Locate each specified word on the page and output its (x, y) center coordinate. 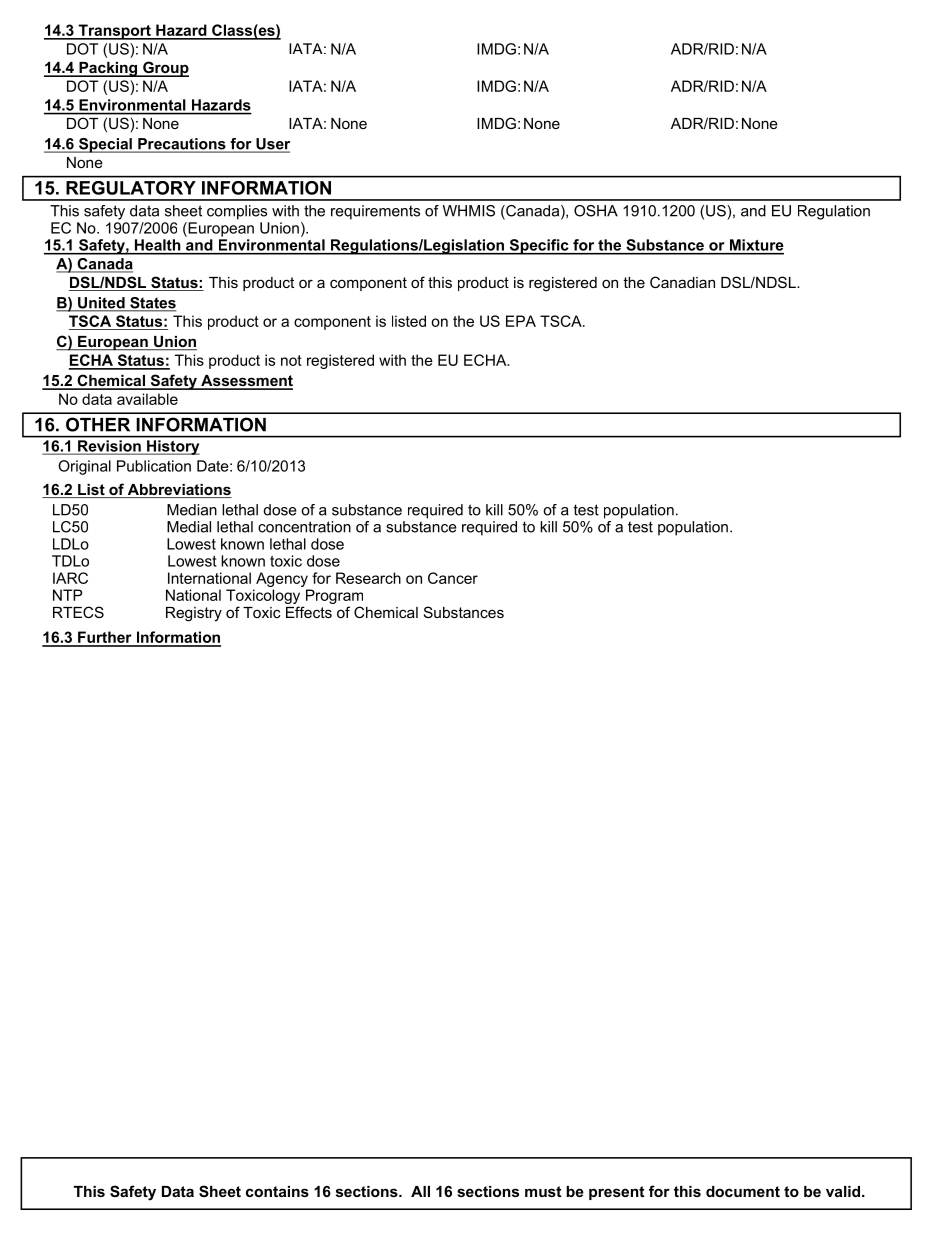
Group (165, 69)
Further (105, 638)
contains (277, 1191)
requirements (375, 212)
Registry (194, 614)
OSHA (596, 211)
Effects (309, 612)
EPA (521, 321)
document (743, 1191)
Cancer (453, 578)
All (420, 1191)
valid (844, 1191)
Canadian (682, 282)
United (101, 304)
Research (368, 578)
